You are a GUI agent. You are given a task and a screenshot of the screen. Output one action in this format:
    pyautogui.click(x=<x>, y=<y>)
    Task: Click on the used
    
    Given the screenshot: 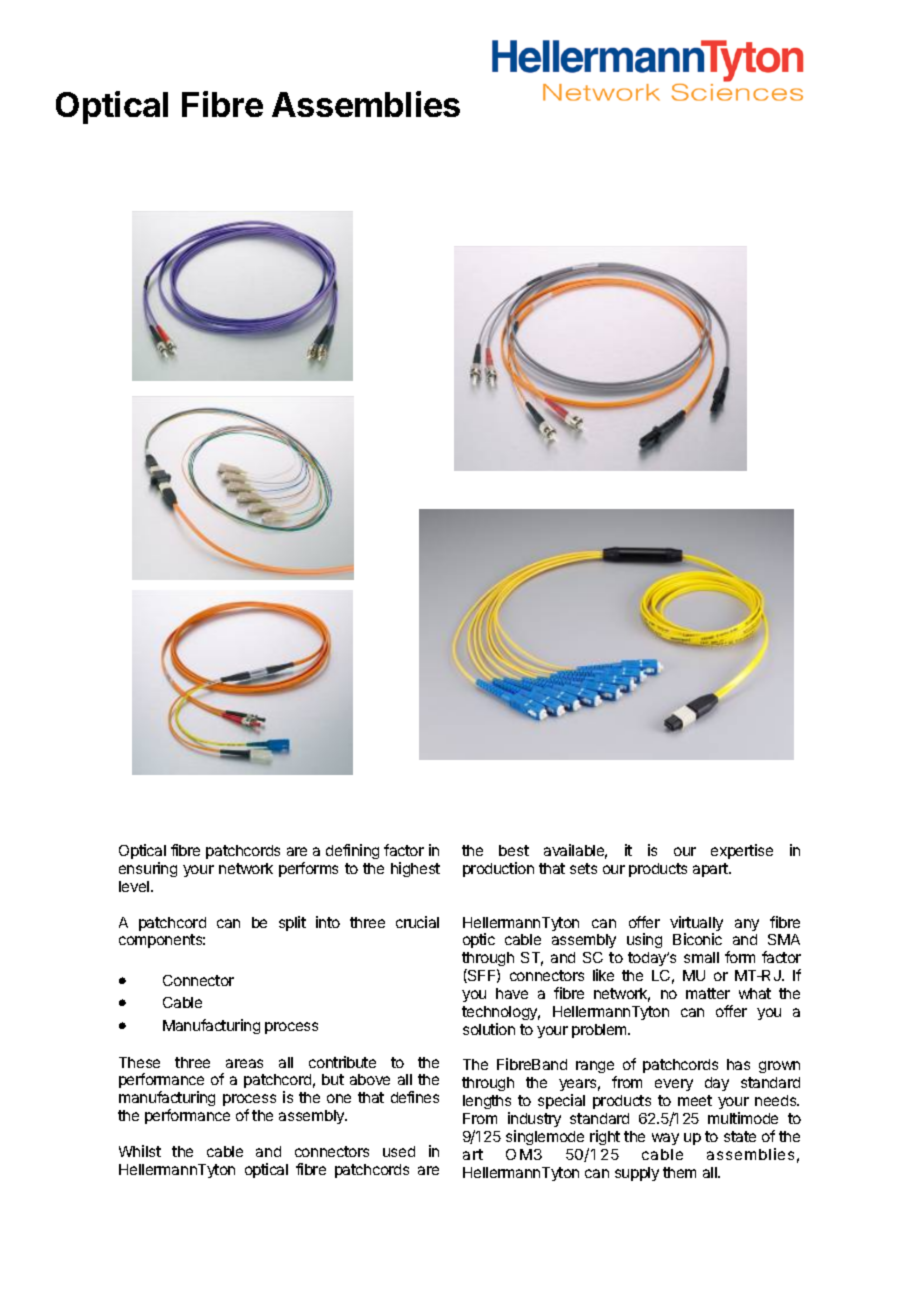 What is the action you would take?
    pyautogui.click(x=399, y=1151)
